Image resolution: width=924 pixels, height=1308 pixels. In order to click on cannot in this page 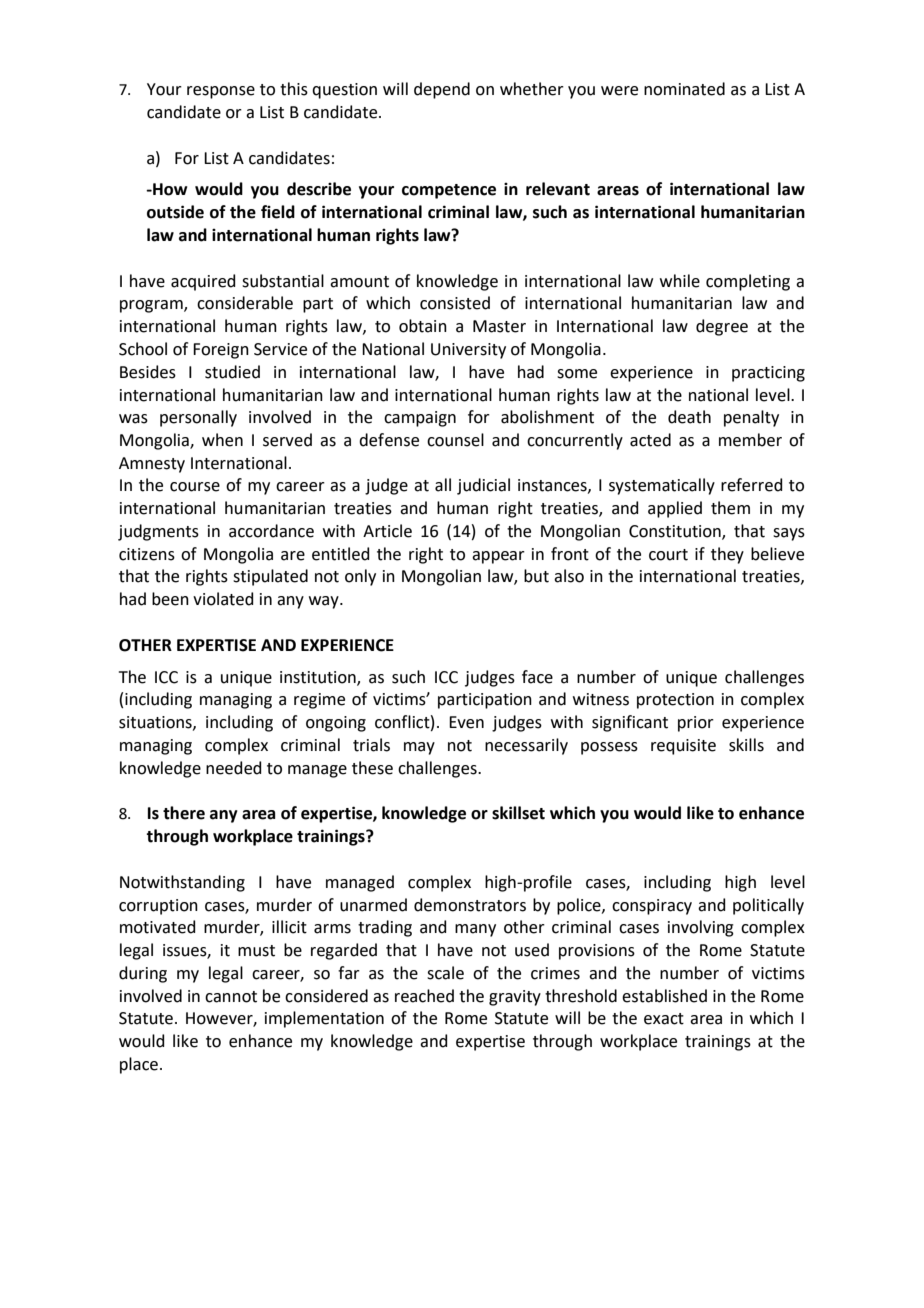, I will do `click(231, 997)`.
